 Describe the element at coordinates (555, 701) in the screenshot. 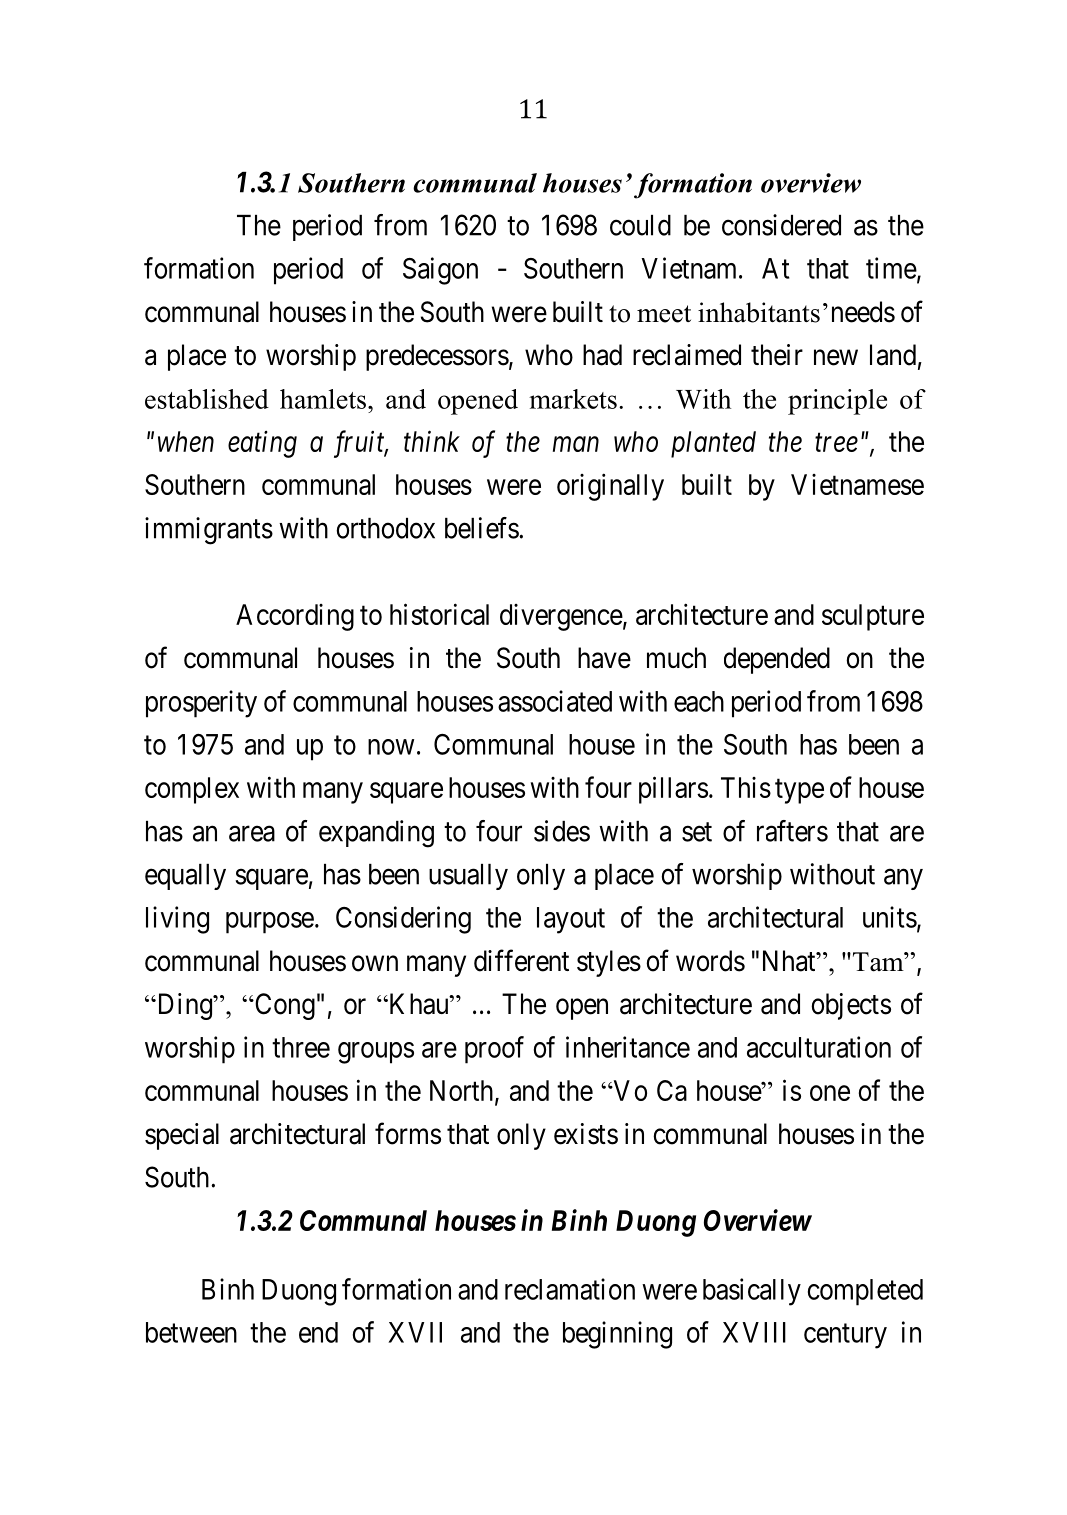

I see `associated` at that location.
